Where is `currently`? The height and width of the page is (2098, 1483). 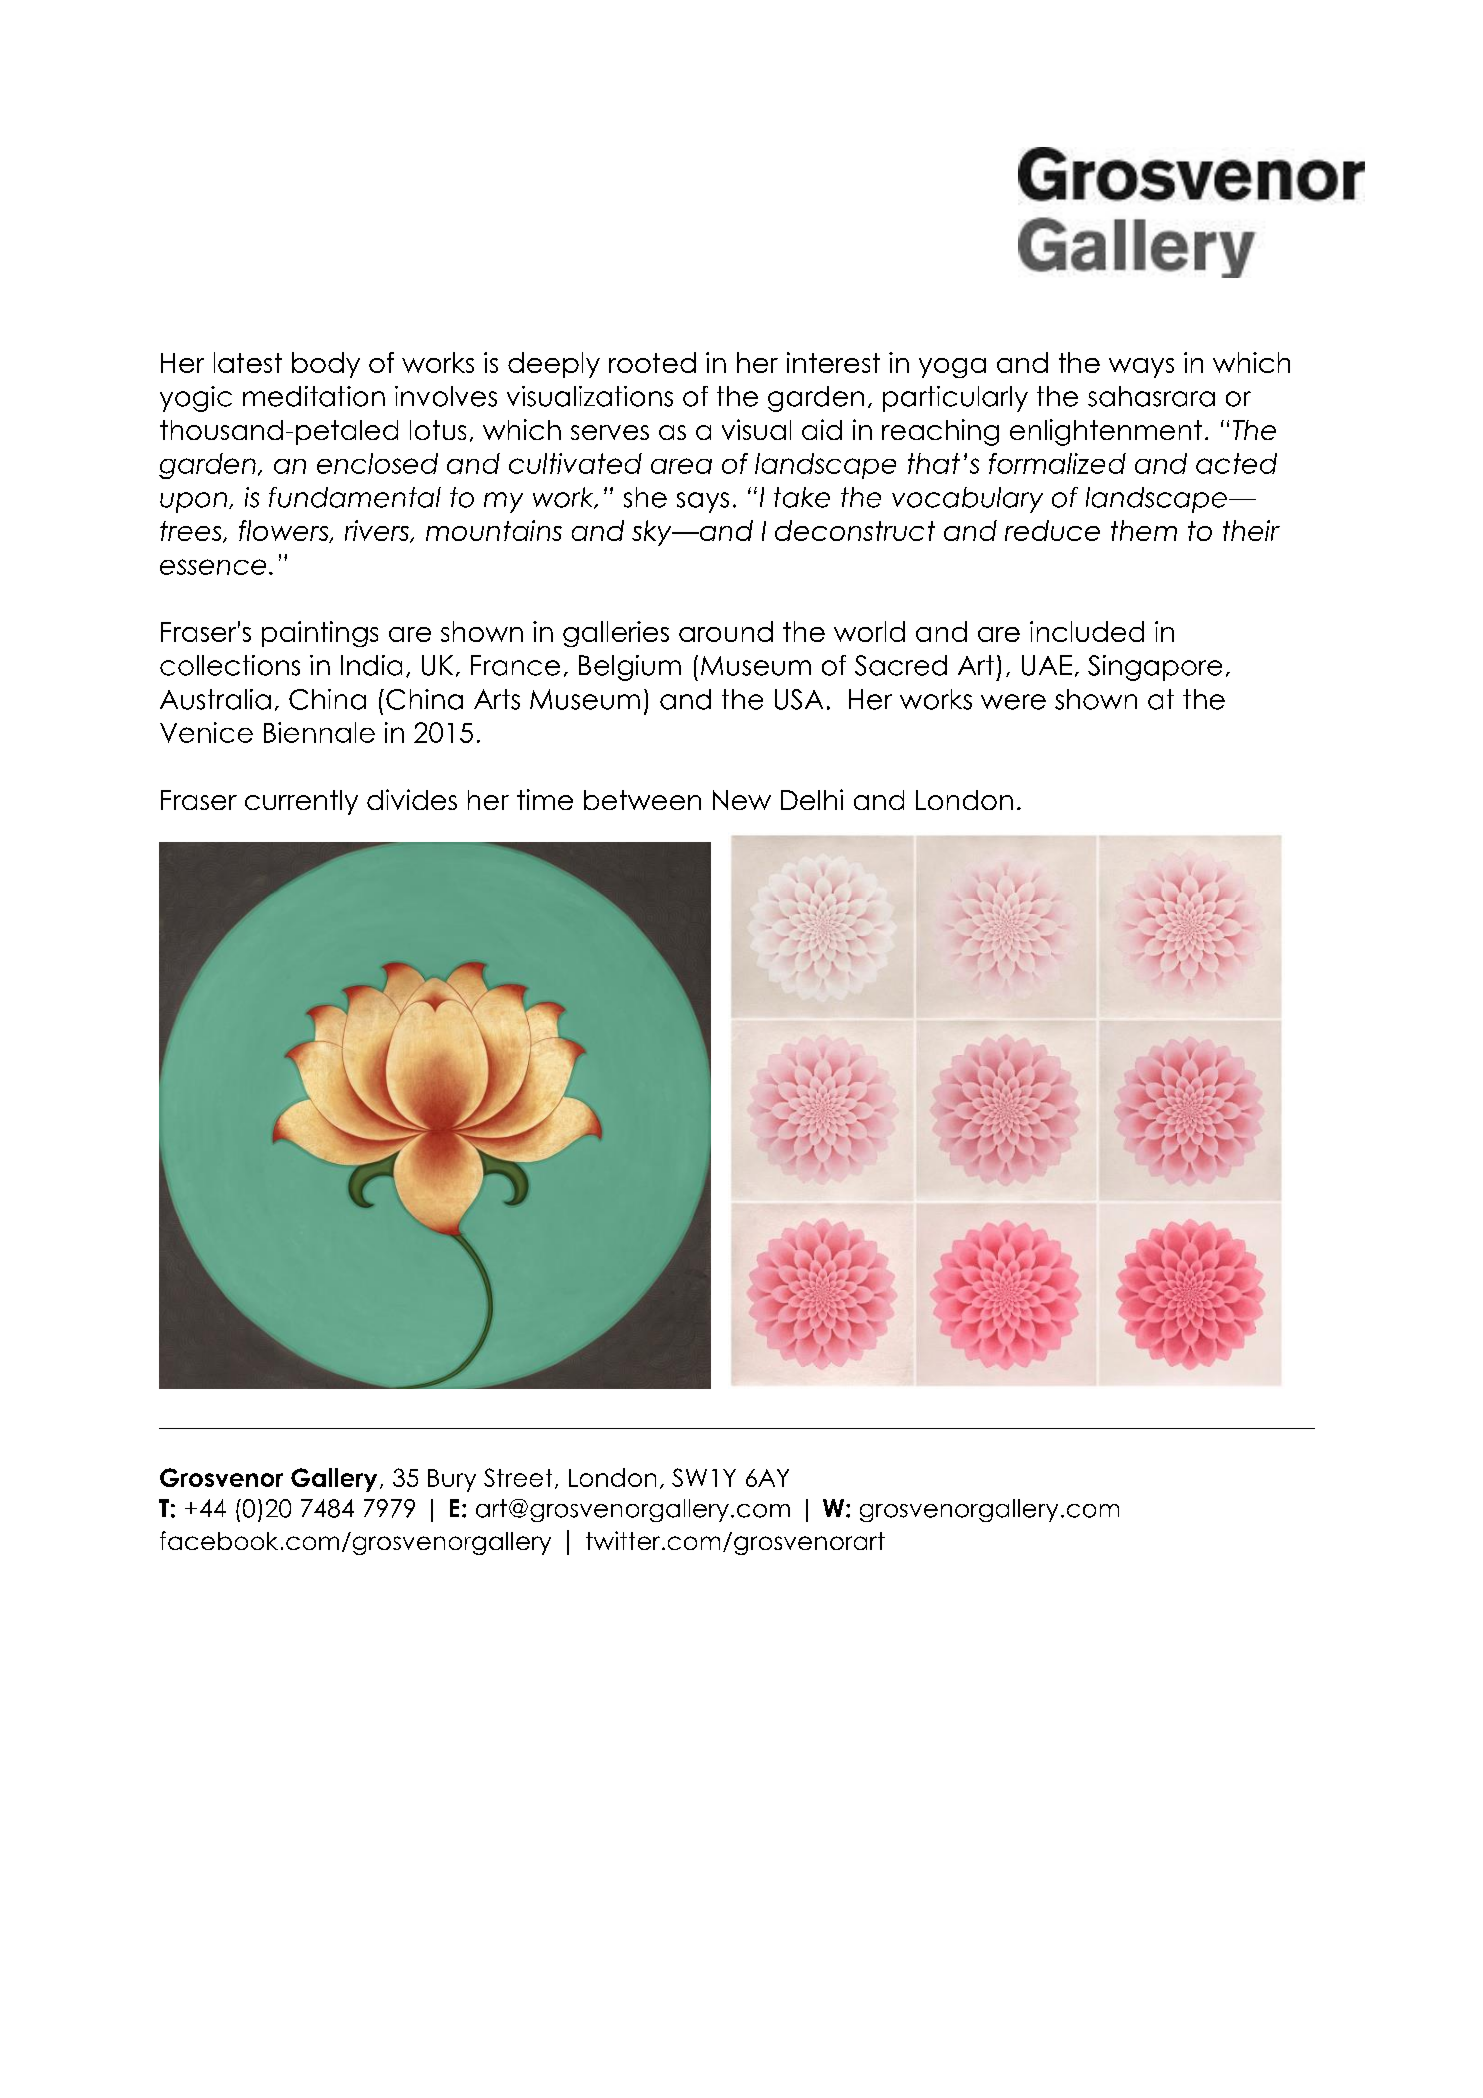 currently is located at coordinates (301, 802).
